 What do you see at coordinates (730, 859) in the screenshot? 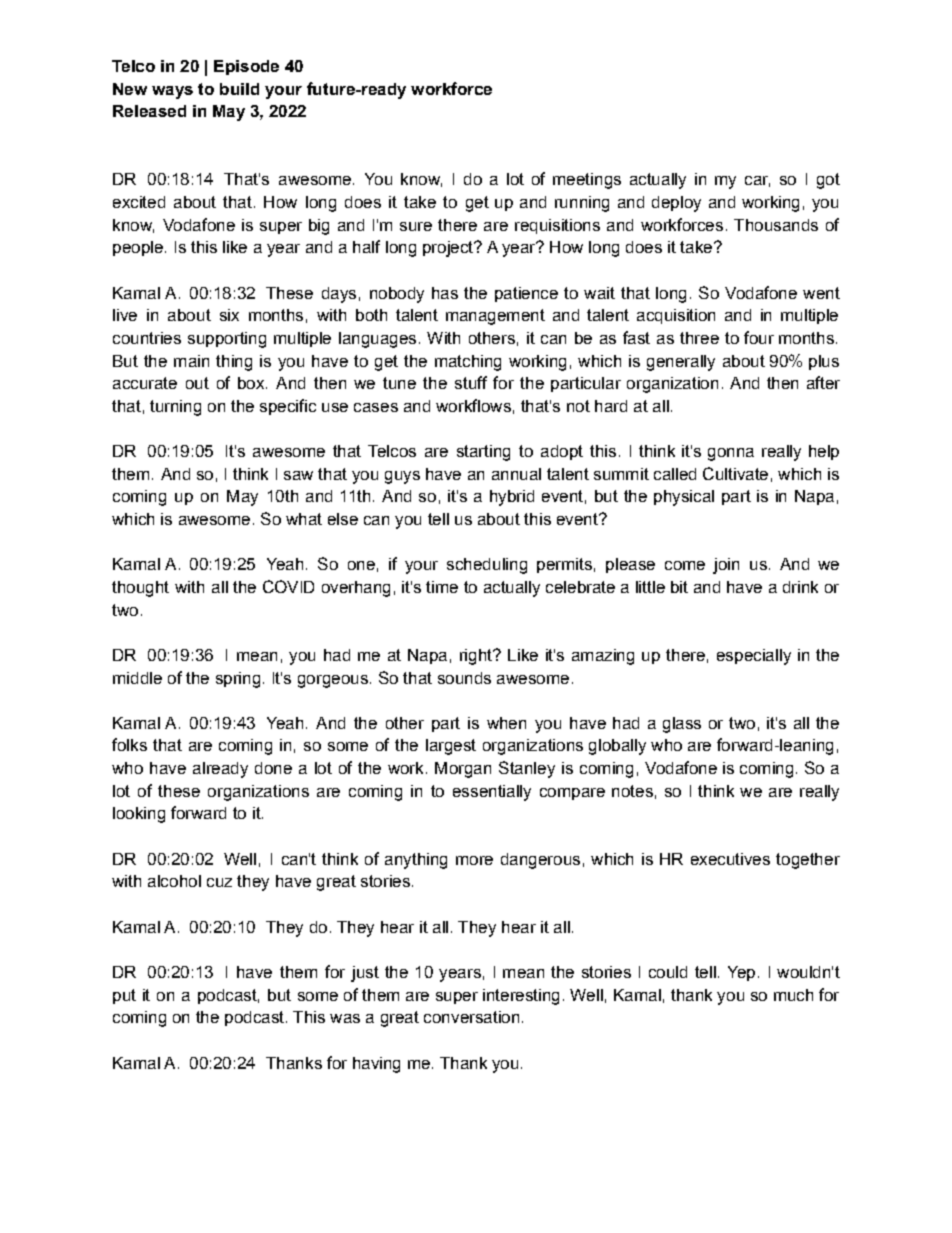
I see `executives` at bounding box center [730, 859].
